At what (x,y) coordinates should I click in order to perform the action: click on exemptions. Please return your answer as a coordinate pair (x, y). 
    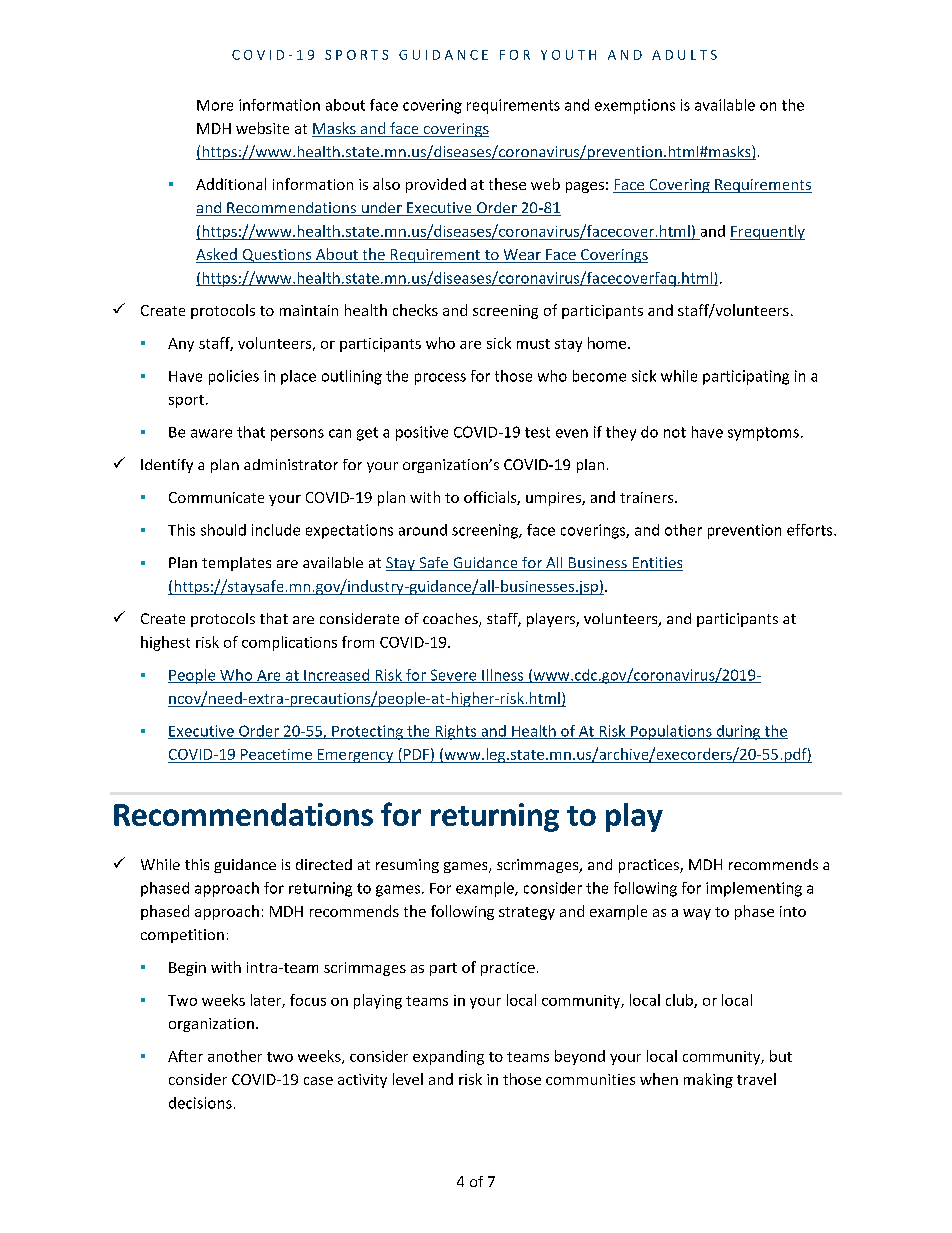
    Looking at the image, I should click on (635, 106).
